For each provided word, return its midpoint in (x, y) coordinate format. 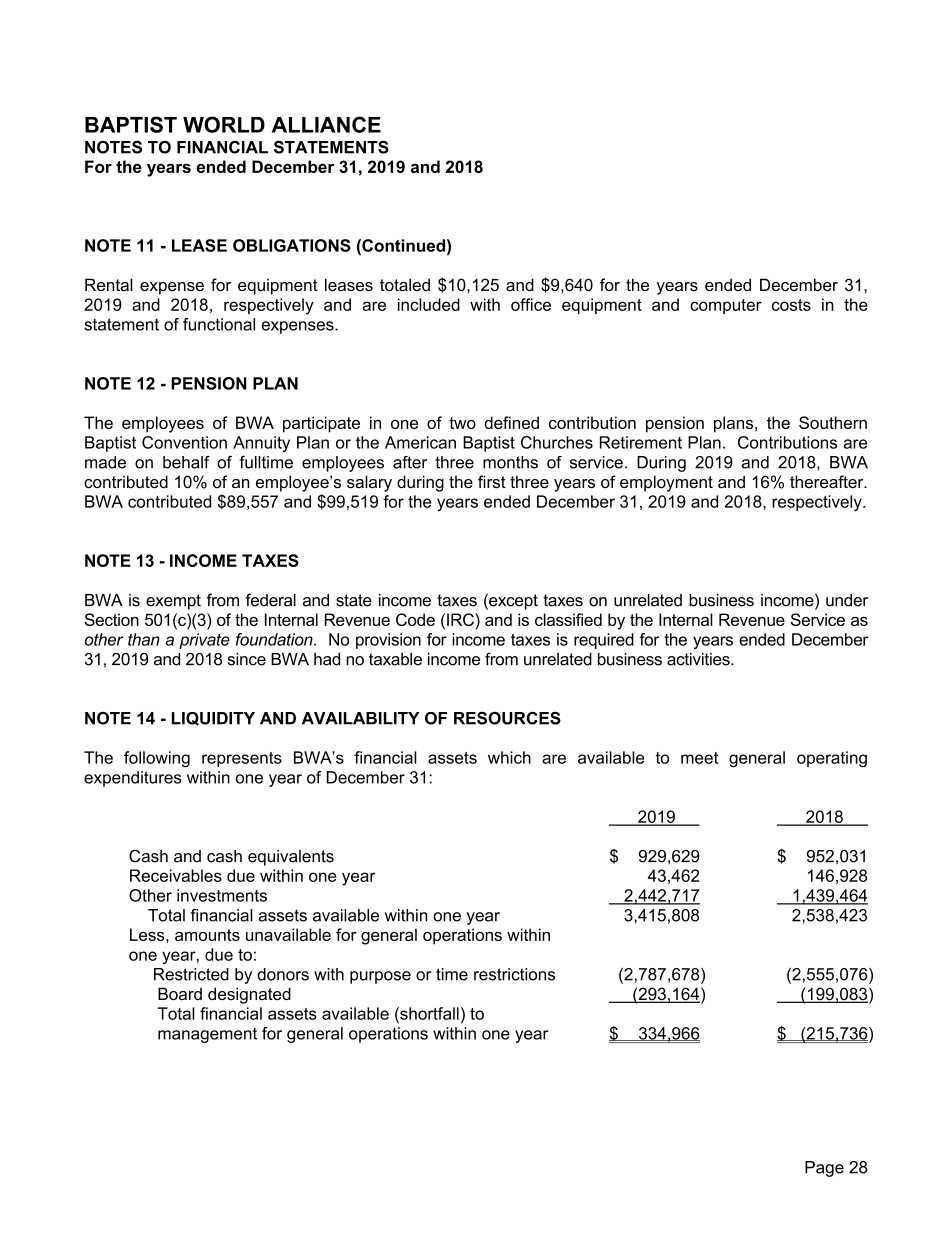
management (207, 1035)
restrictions (514, 974)
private (204, 641)
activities (699, 659)
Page (824, 1169)
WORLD (224, 124)
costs (791, 305)
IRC (461, 619)
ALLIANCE (326, 124)
